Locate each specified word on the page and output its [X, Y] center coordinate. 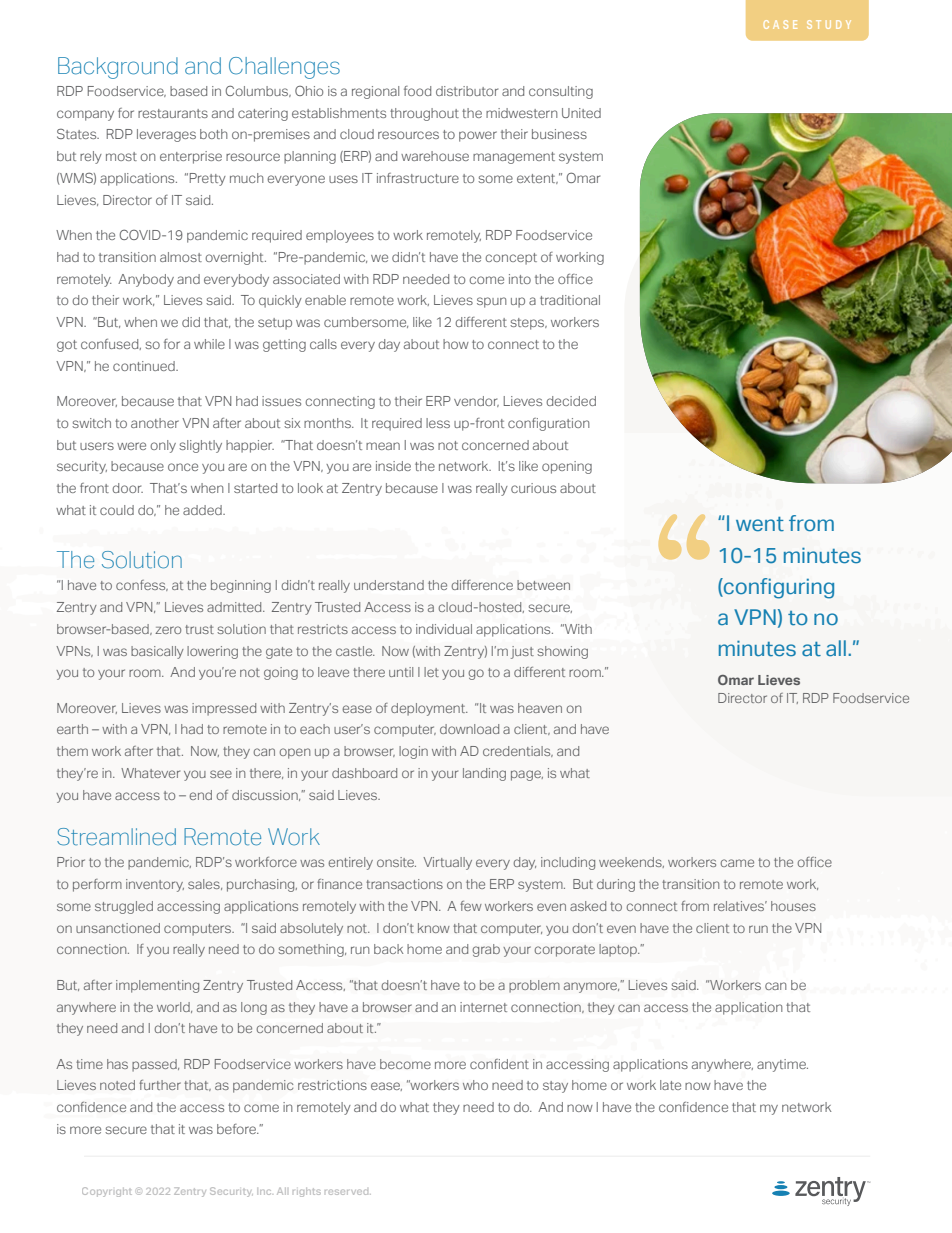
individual [444, 629]
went [760, 524]
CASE [780, 24]
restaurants [173, 113]
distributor [467, 91]
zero [168, 630]
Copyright [107, 1192]
